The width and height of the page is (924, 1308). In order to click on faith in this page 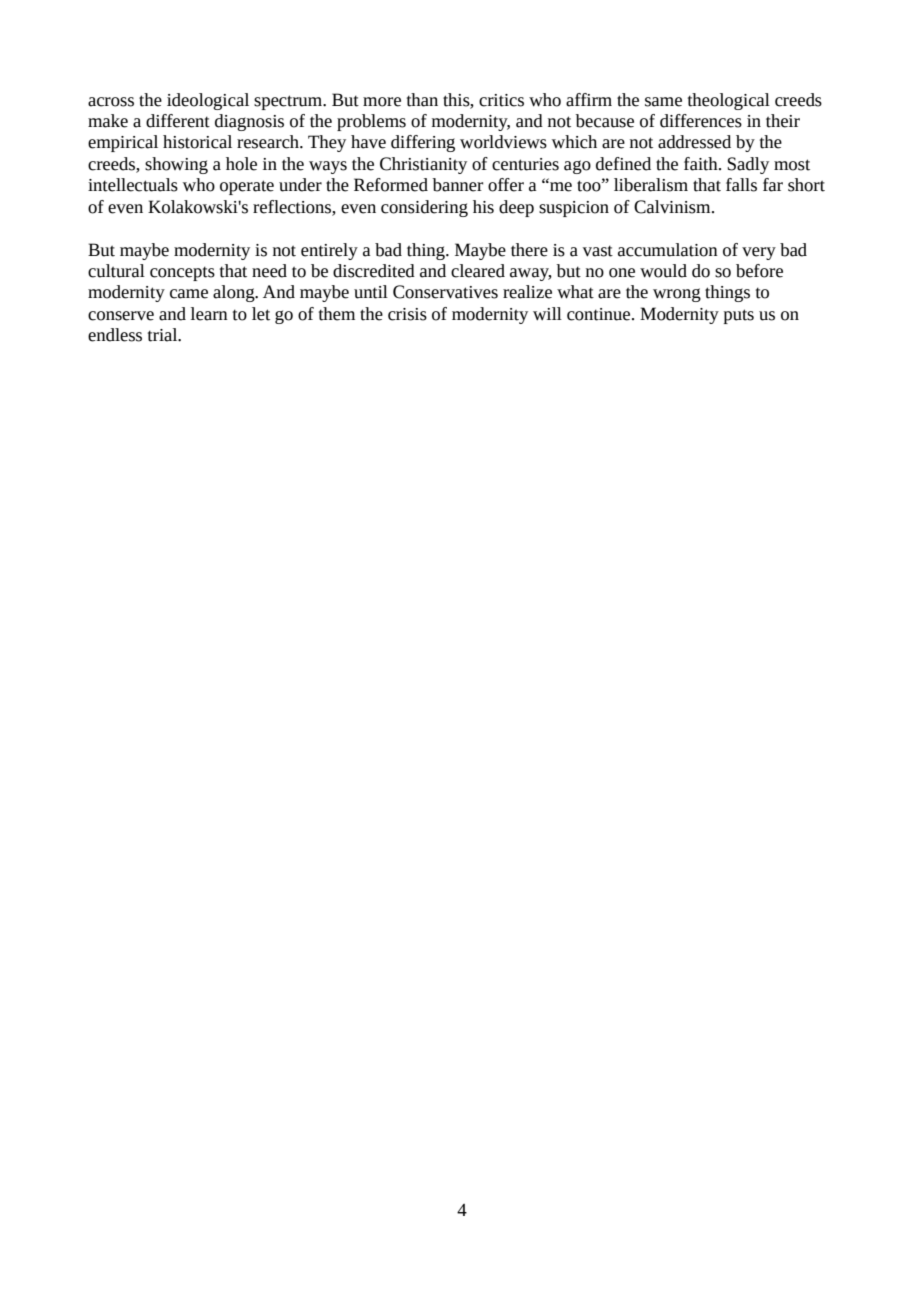, I will do `click(702, 164)`.
